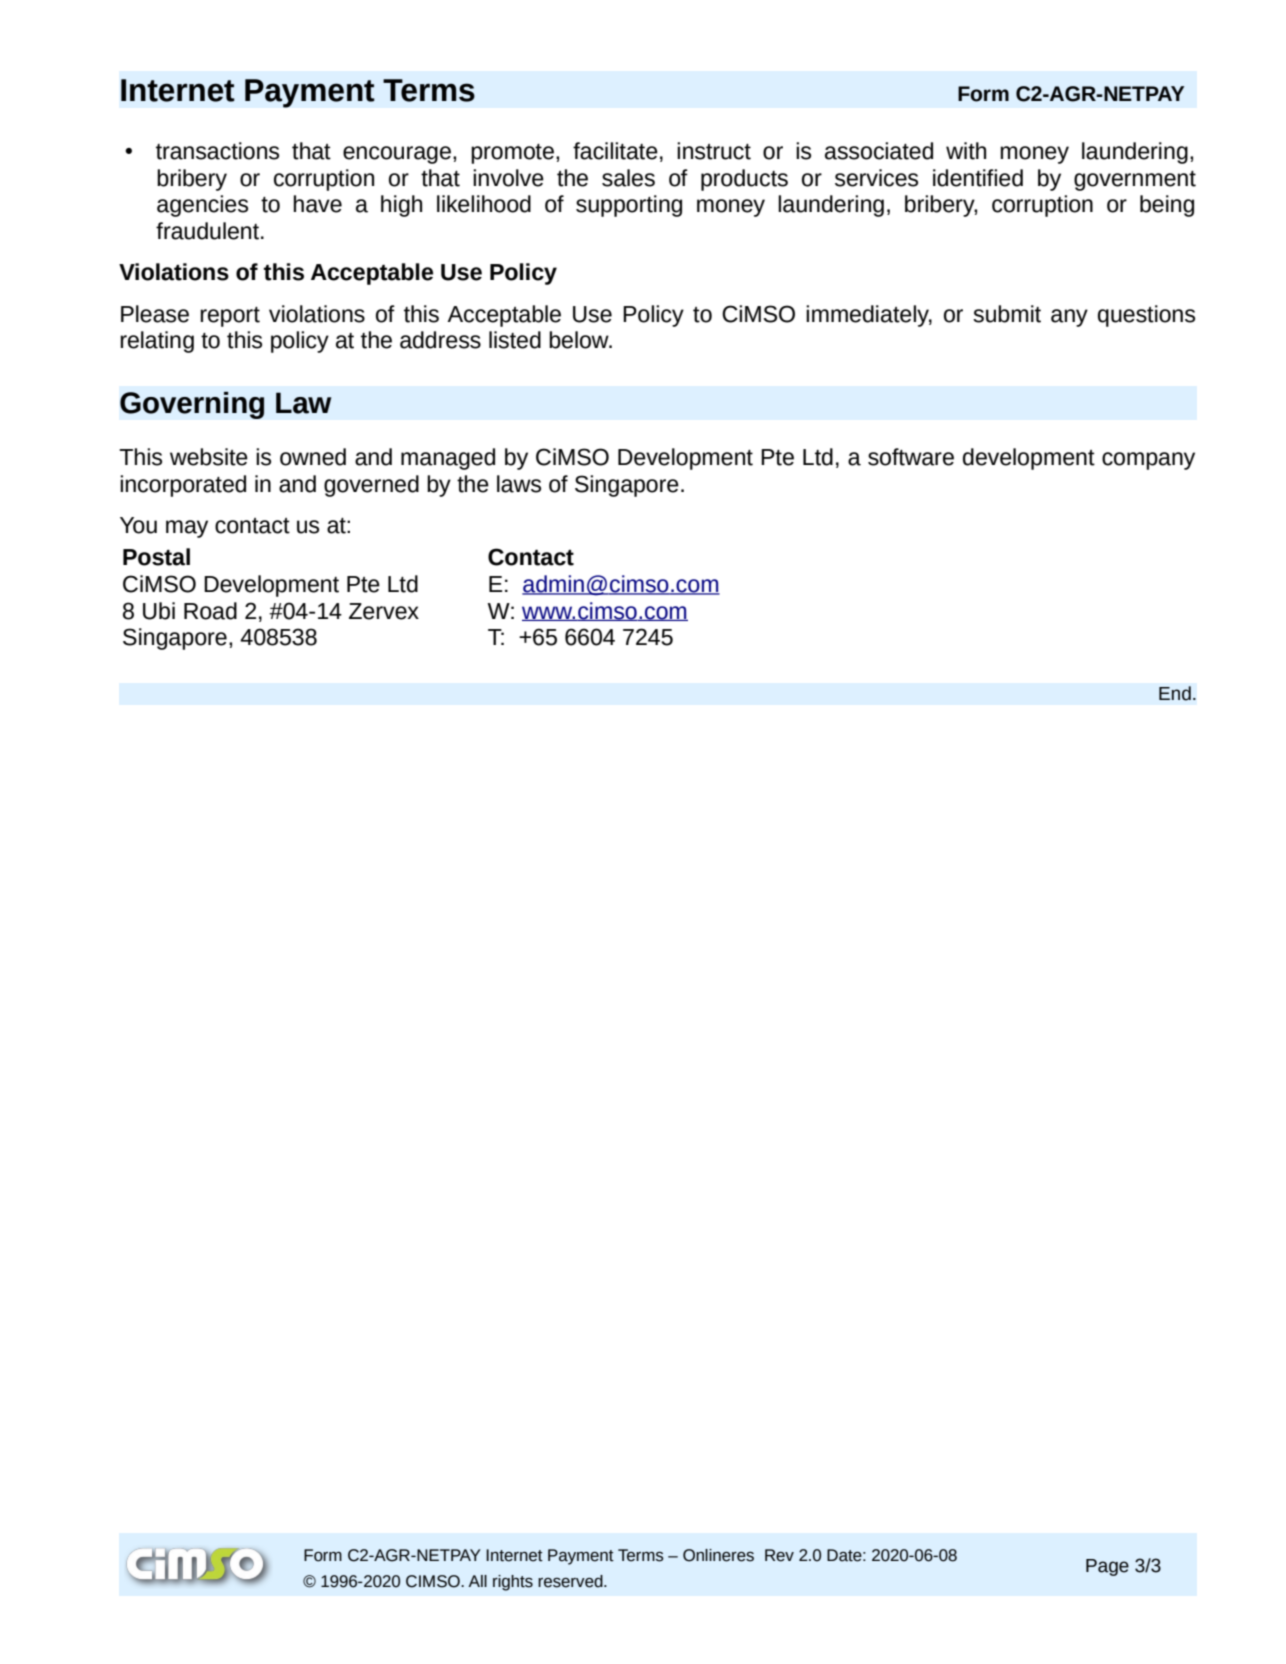  I want to click on End, so click(1175, 693).
